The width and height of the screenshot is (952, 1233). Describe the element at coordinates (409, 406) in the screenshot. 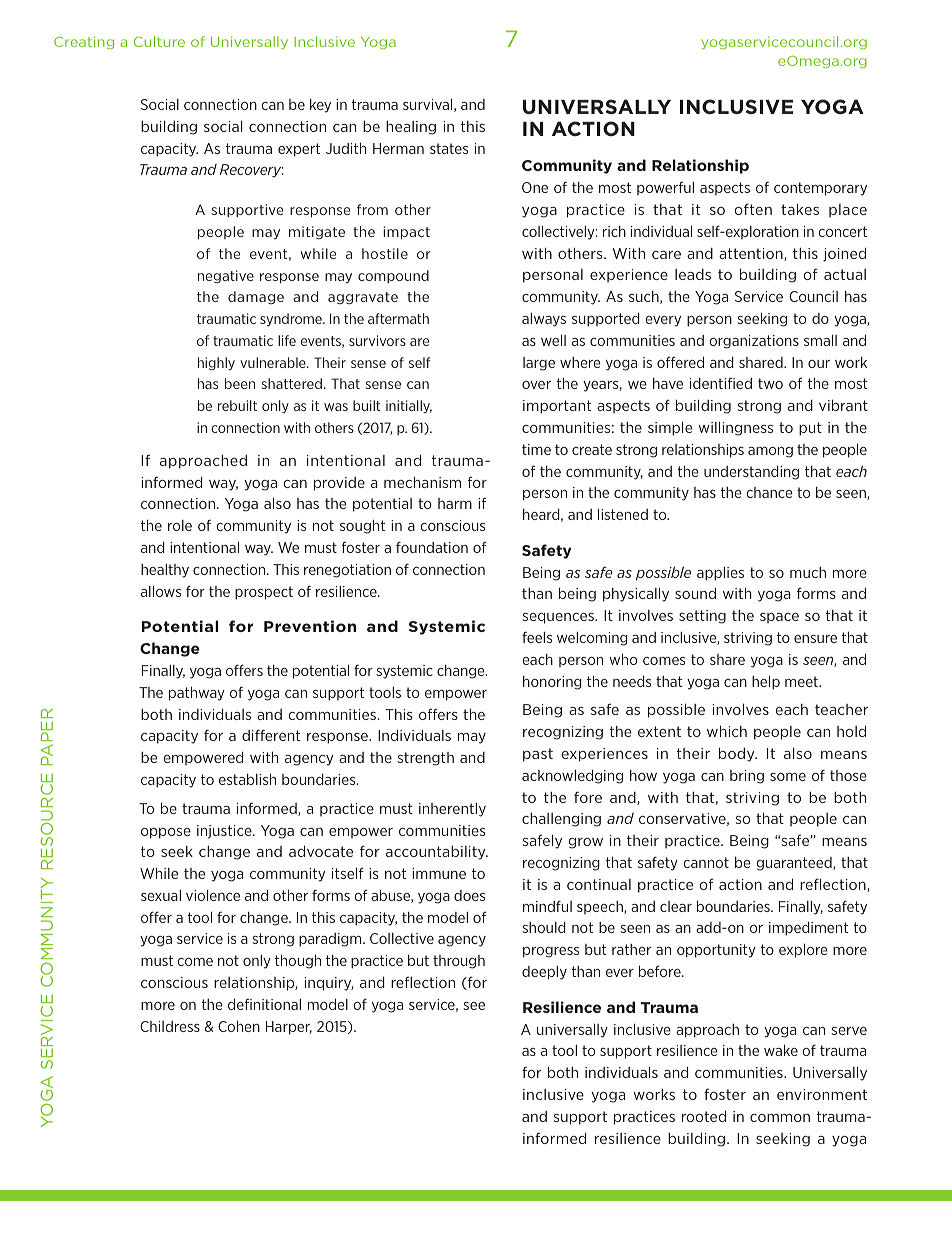

I see `initially` at that location.
